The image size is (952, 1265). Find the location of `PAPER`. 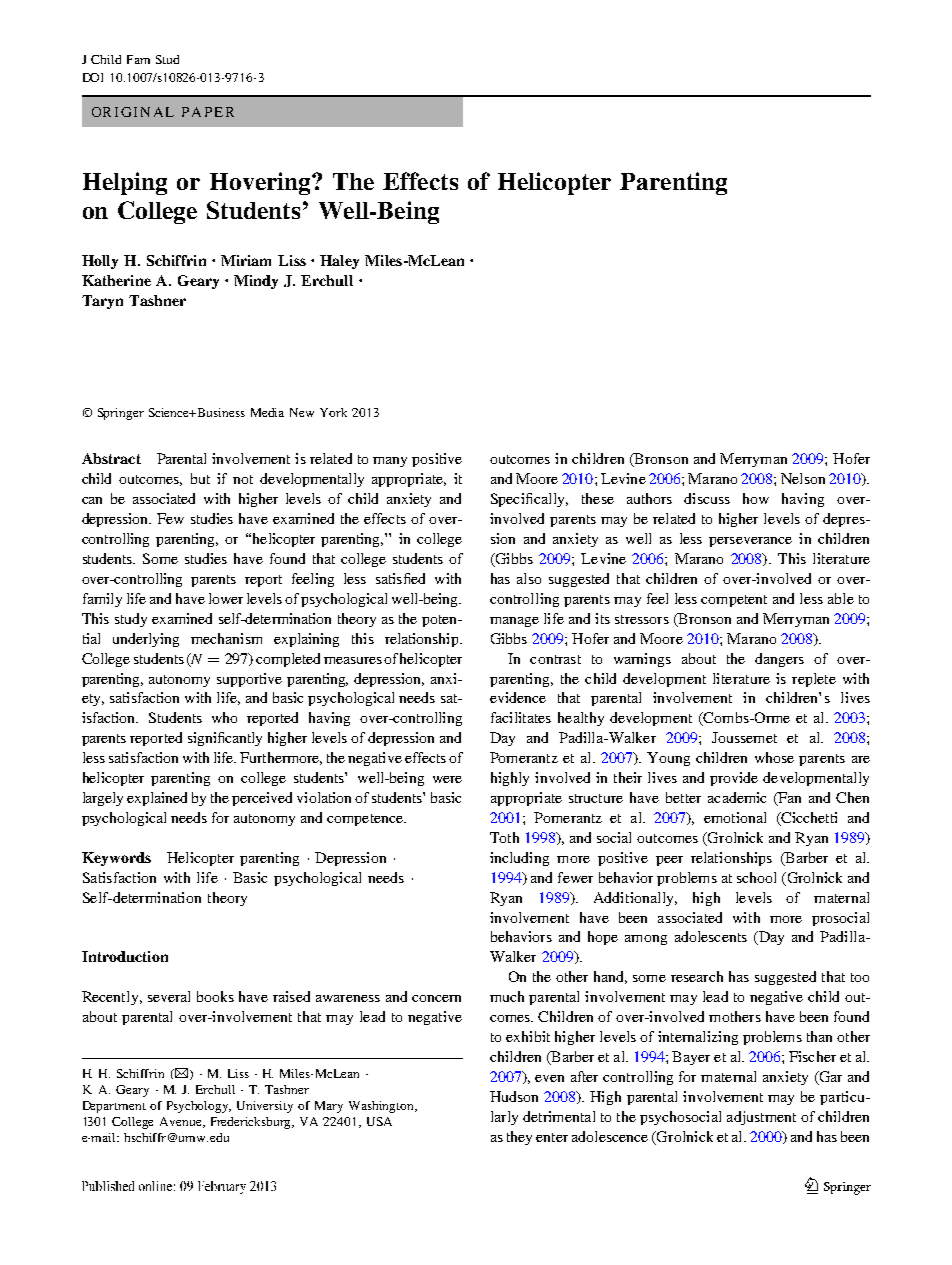

PAPER is located at coordinates (208, 112).
